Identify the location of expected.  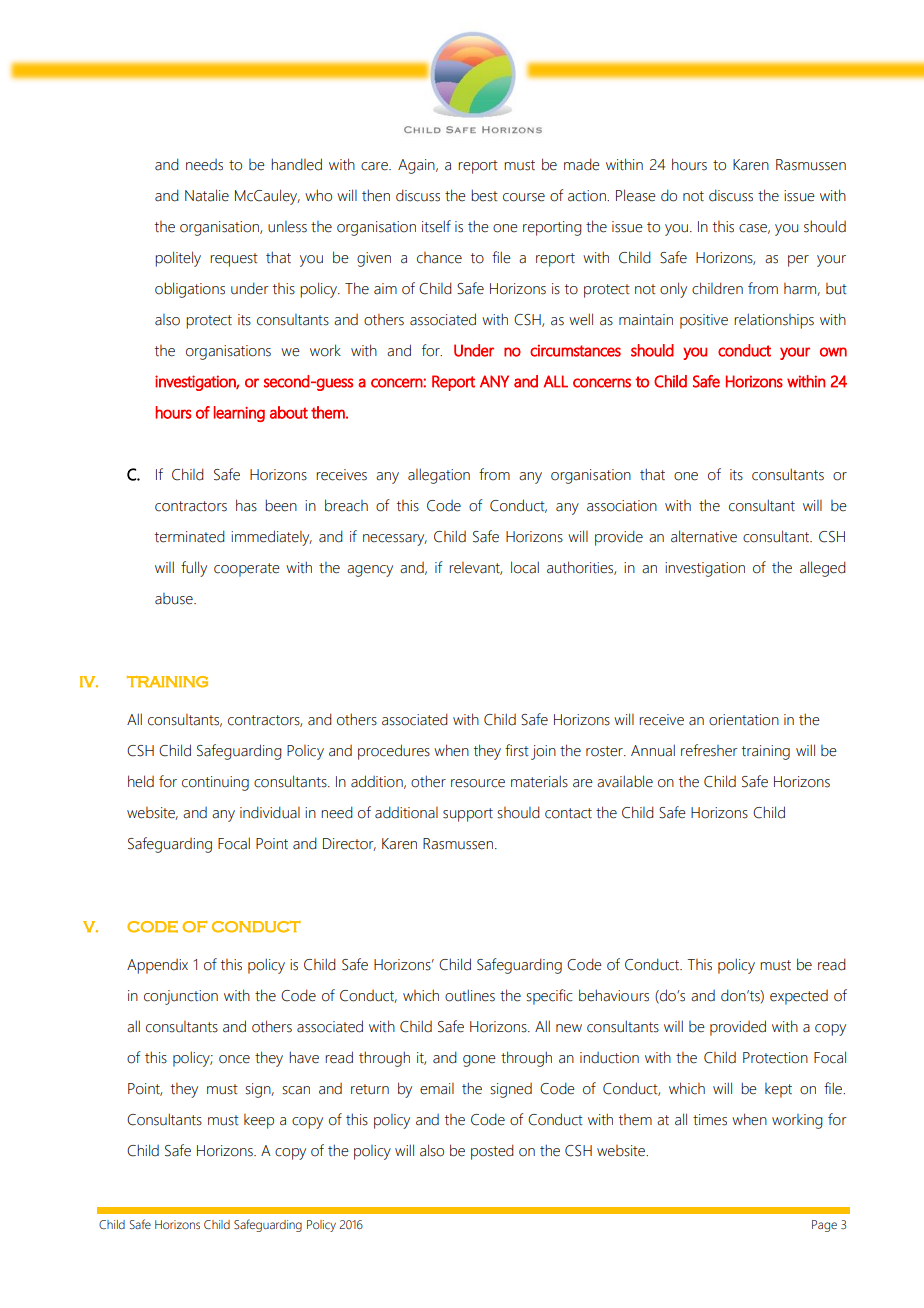
(799, 997).
